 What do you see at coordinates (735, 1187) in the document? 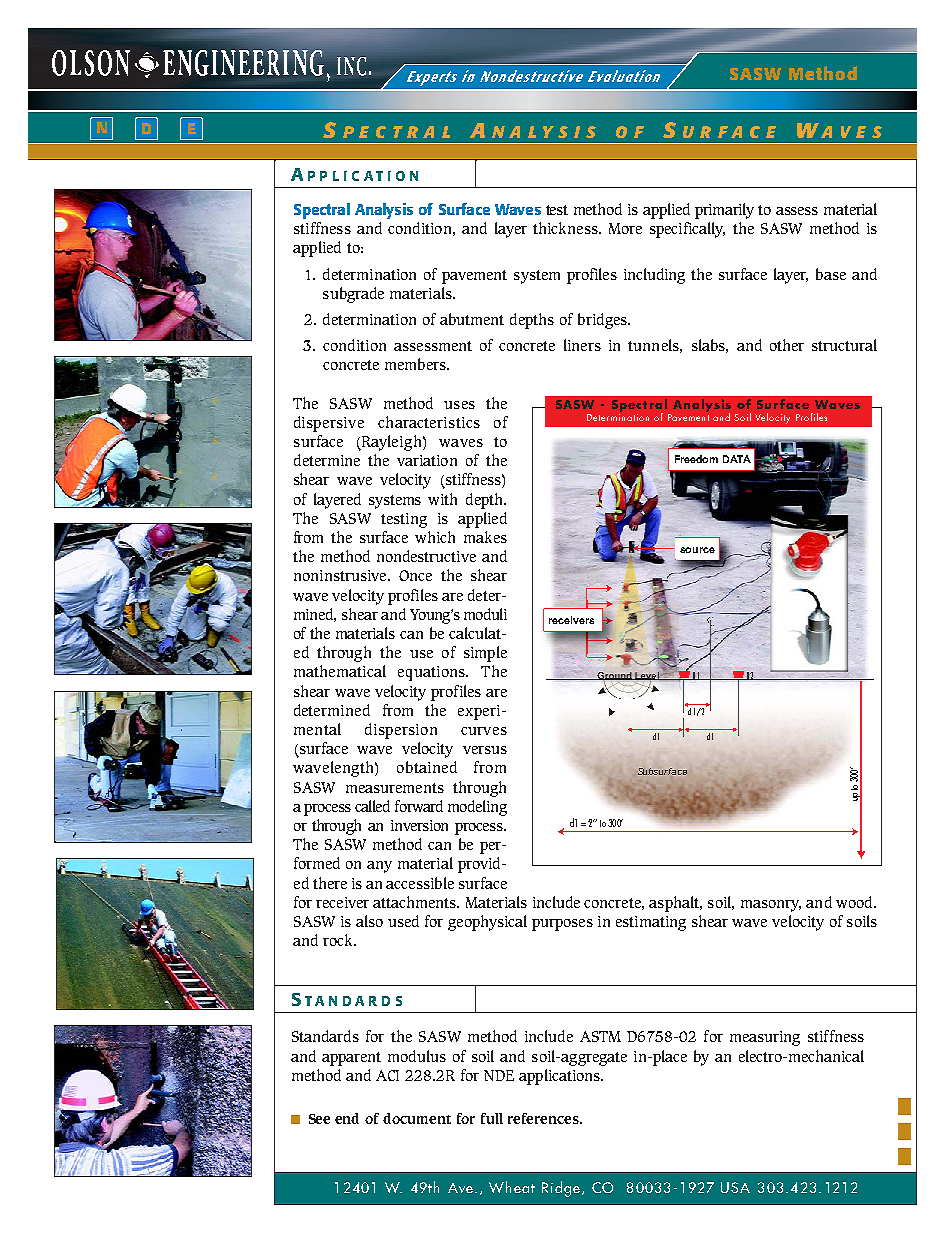
I see `USA` at bounding box center [735, 1187].
